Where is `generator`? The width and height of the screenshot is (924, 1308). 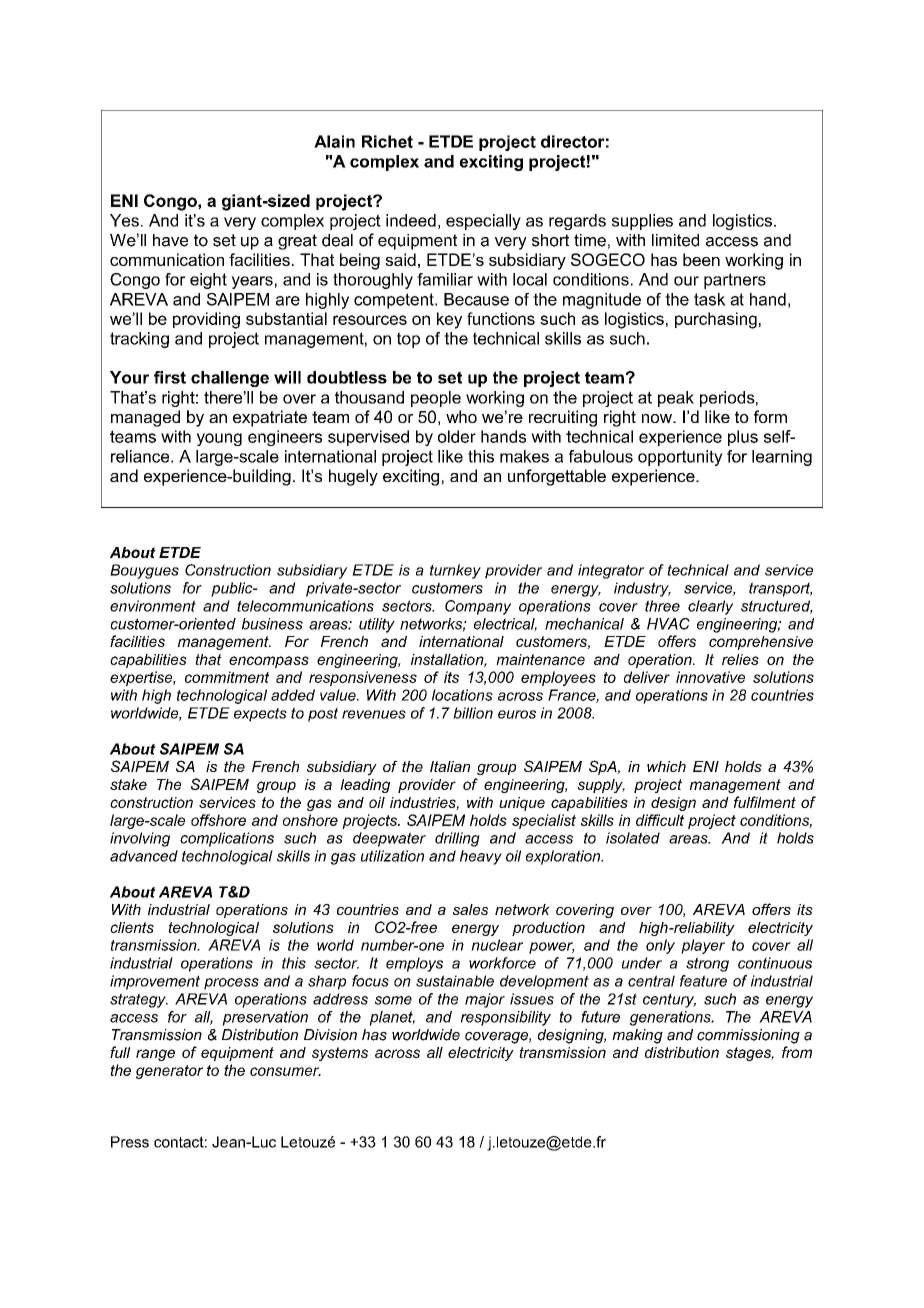
generator is located at coordinates (169, 1072).
